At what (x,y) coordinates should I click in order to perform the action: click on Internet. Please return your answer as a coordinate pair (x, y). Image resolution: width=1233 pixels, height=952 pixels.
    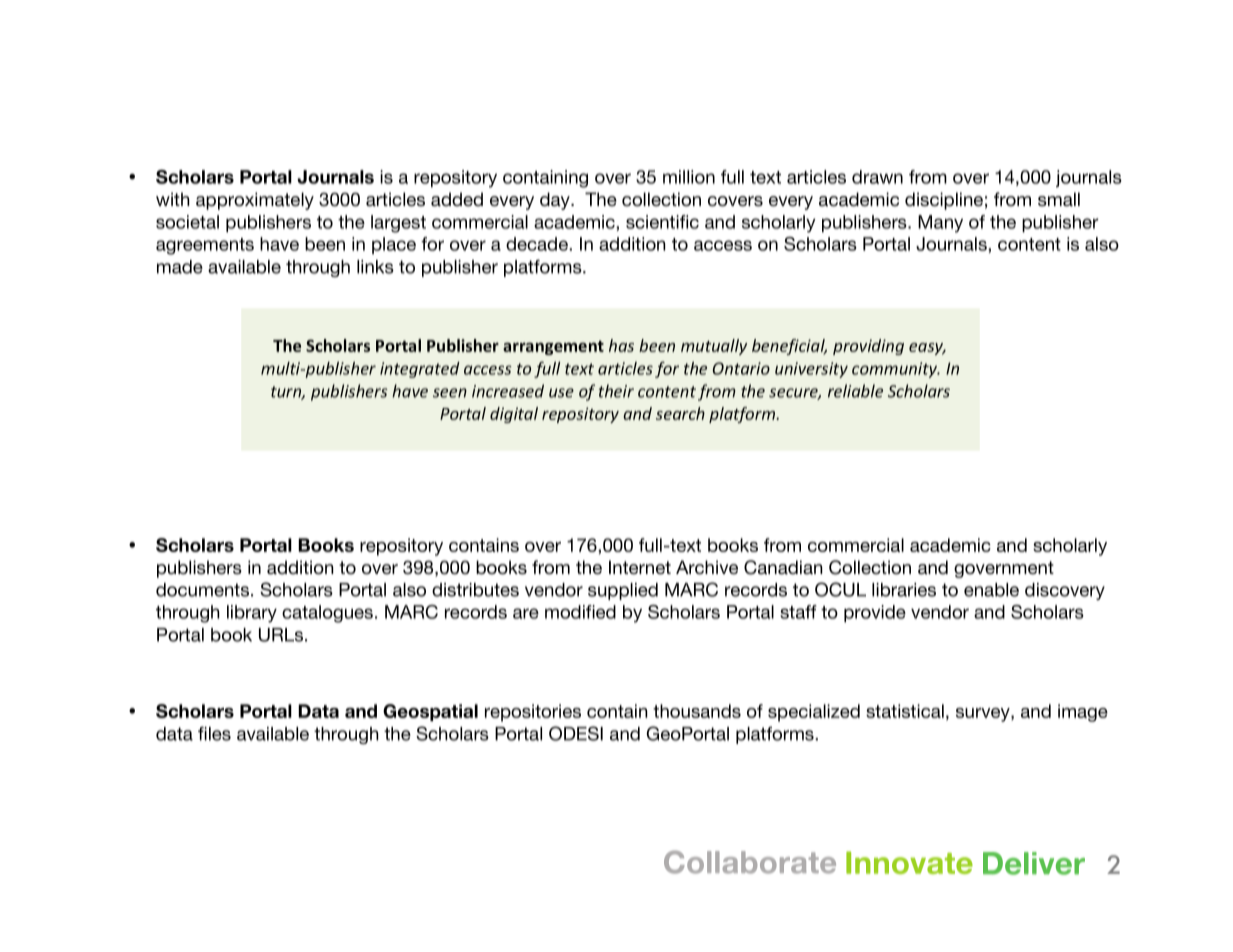
    Looking at the image, I should click on (640, 567).
